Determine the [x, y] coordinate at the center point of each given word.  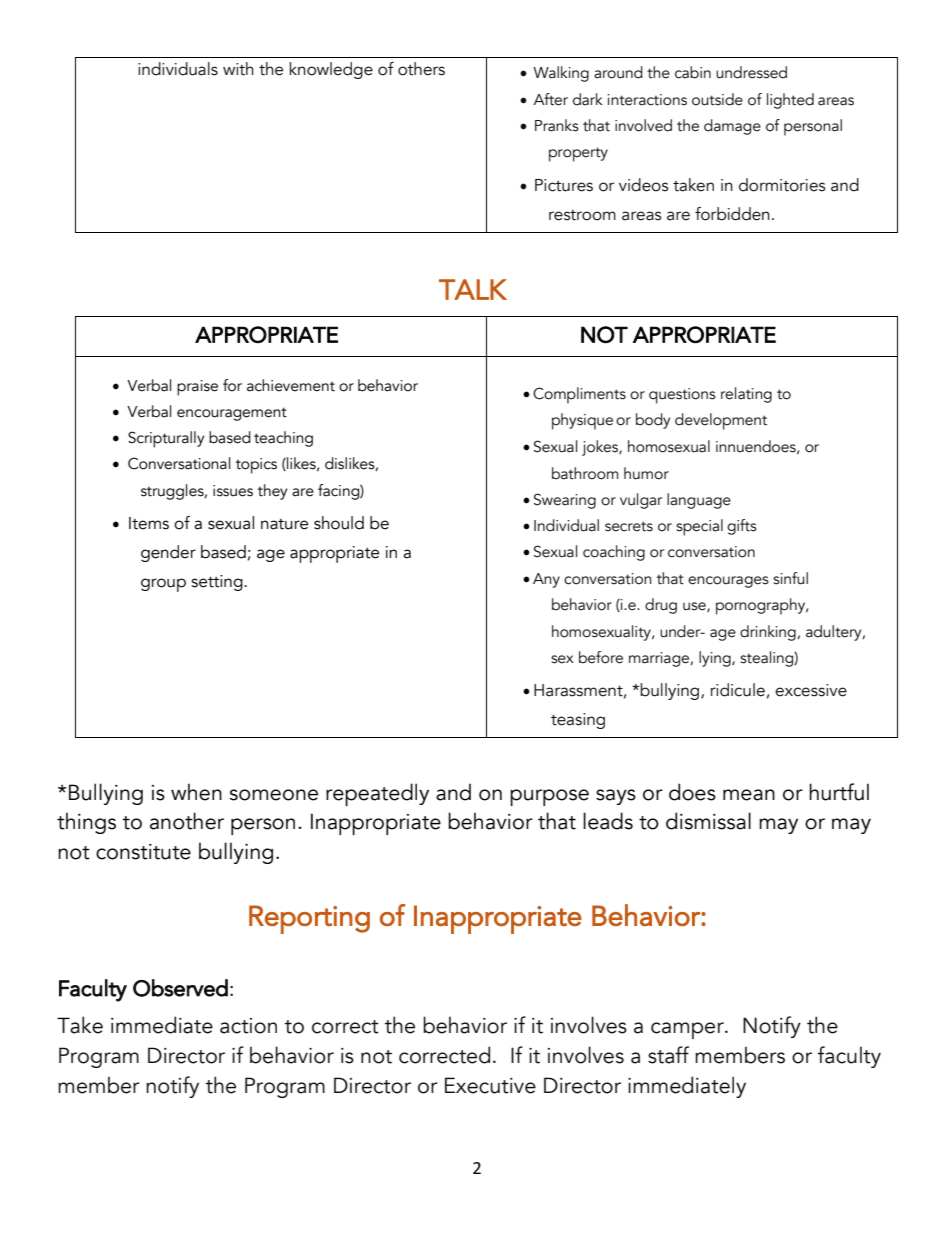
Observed [180, 988]
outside [717, 99]
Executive [490, 1085]
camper [688, 1030]
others [421, 69]
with [238, 69]
